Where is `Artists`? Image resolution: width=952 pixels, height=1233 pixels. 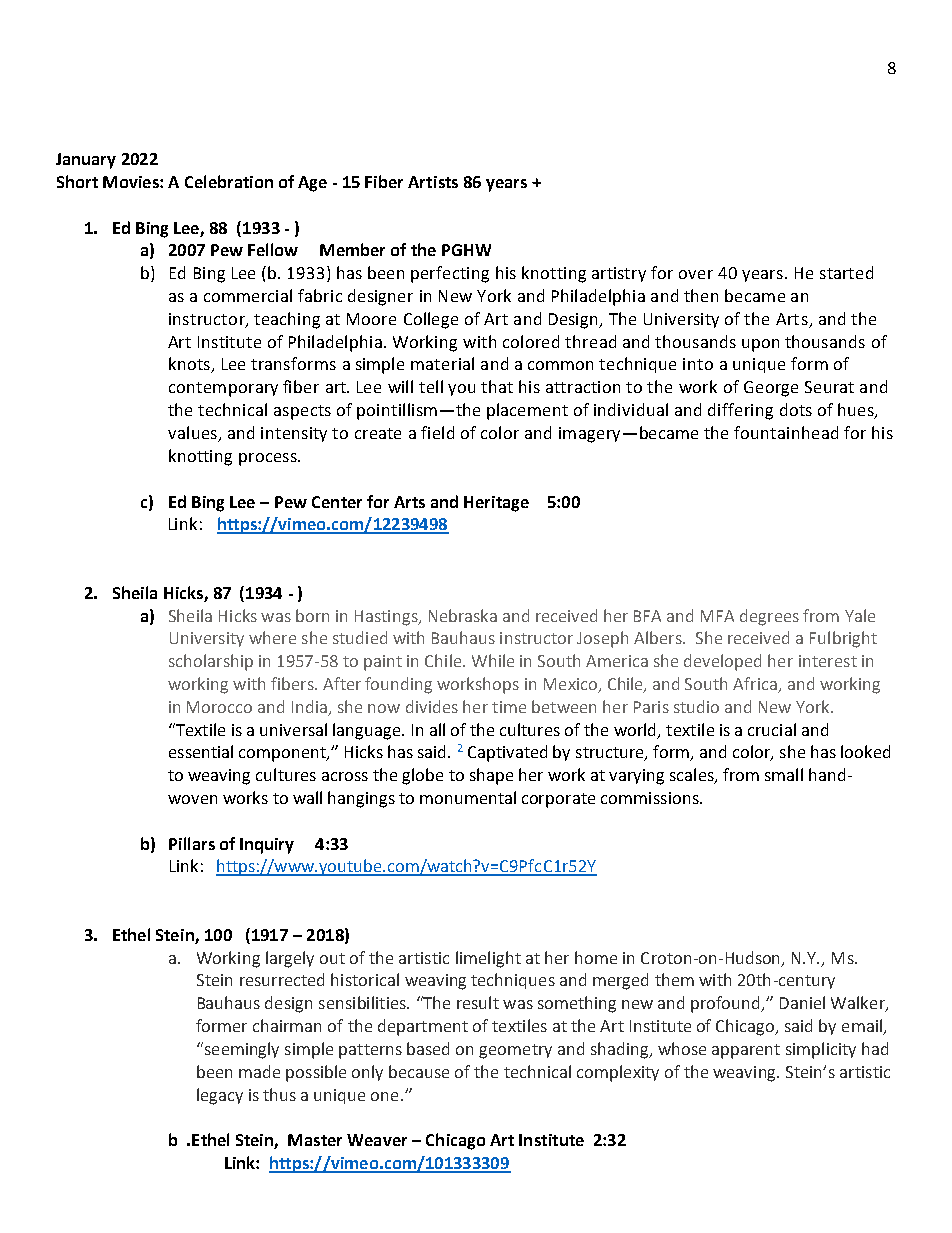
Artists is located at coordinates (433, 182).
